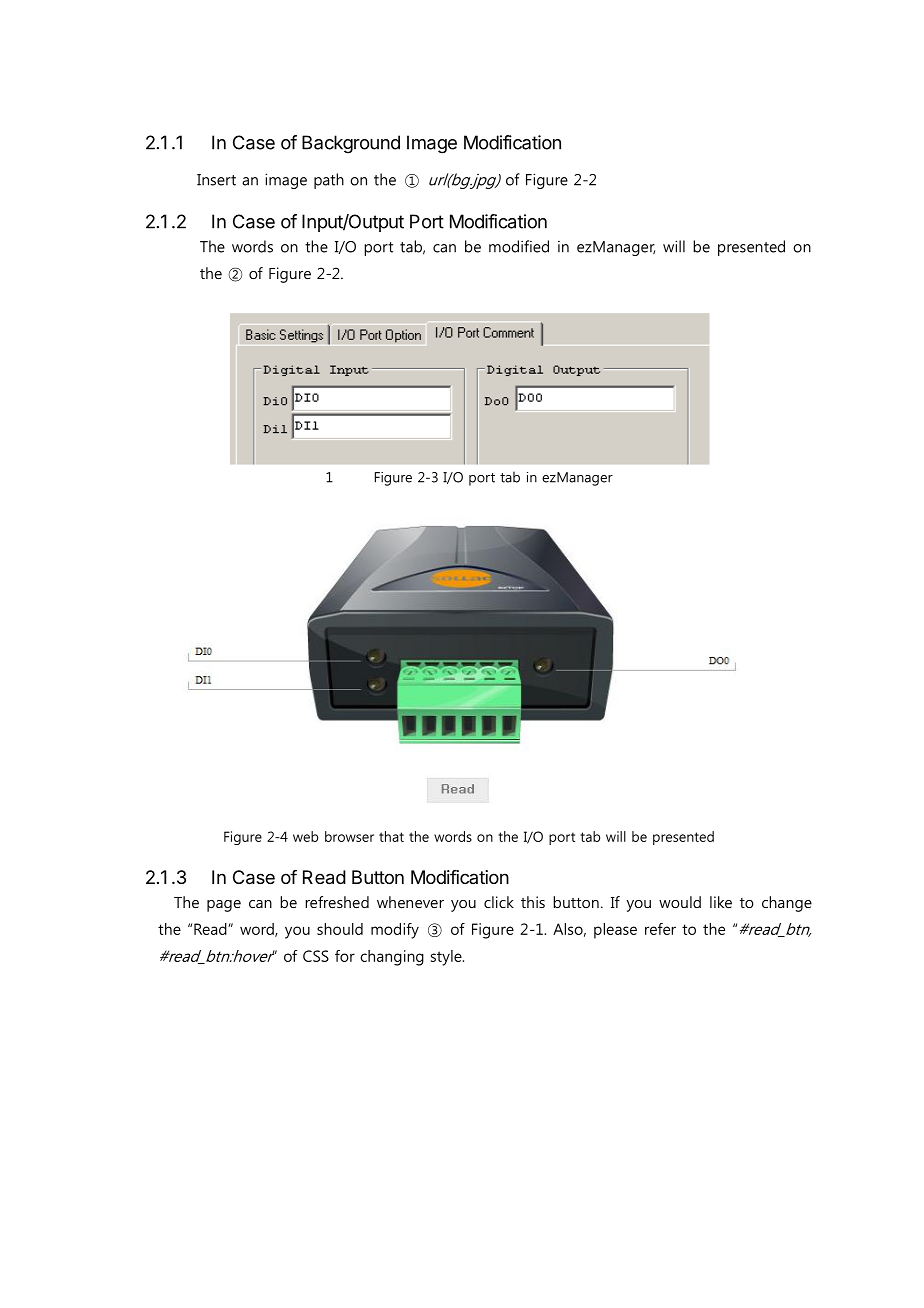 The height and width of the screenshot is (1308, 924). I want to click on CSS, so click(316, 956).
